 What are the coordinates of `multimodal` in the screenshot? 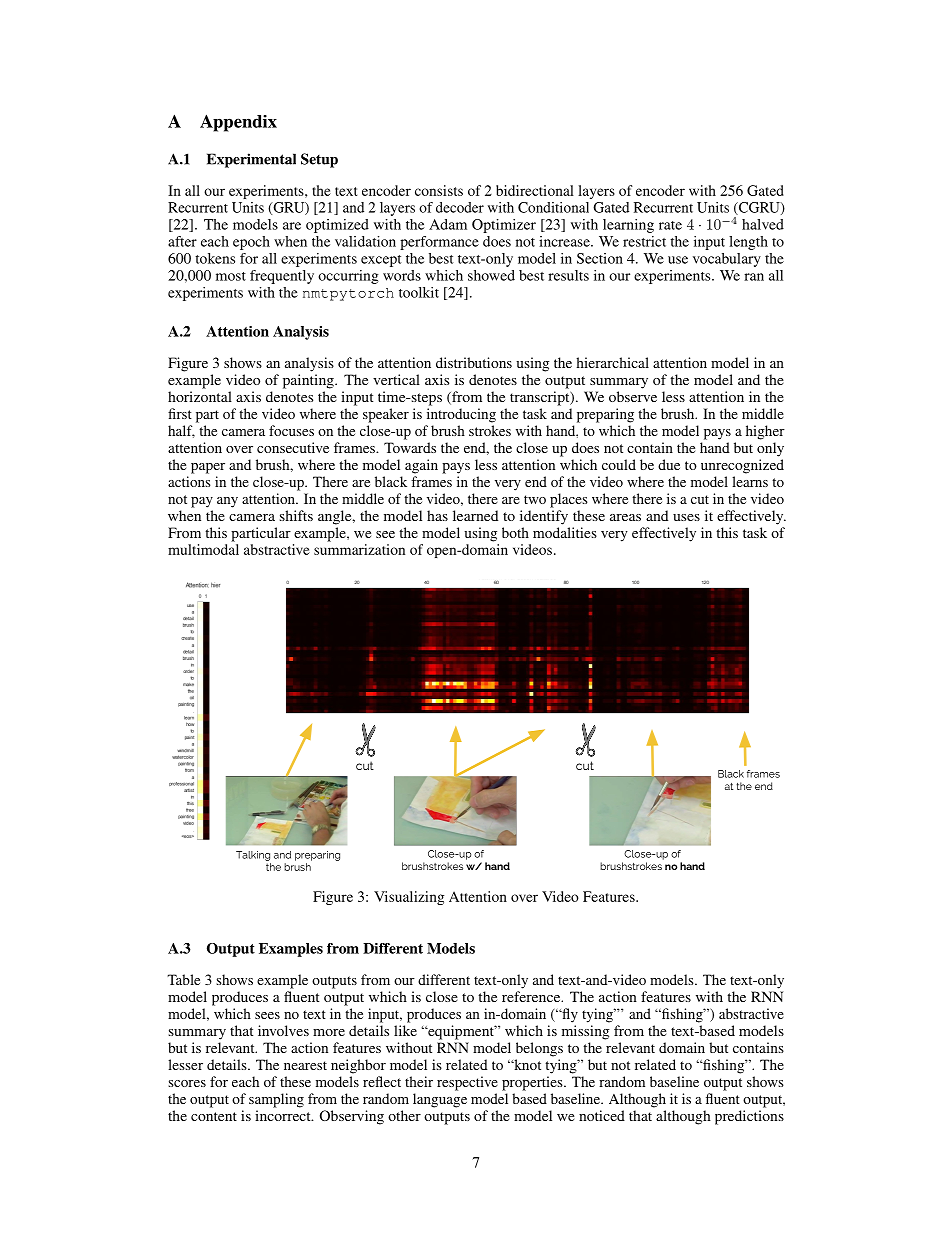 It's located at (203, 549).
